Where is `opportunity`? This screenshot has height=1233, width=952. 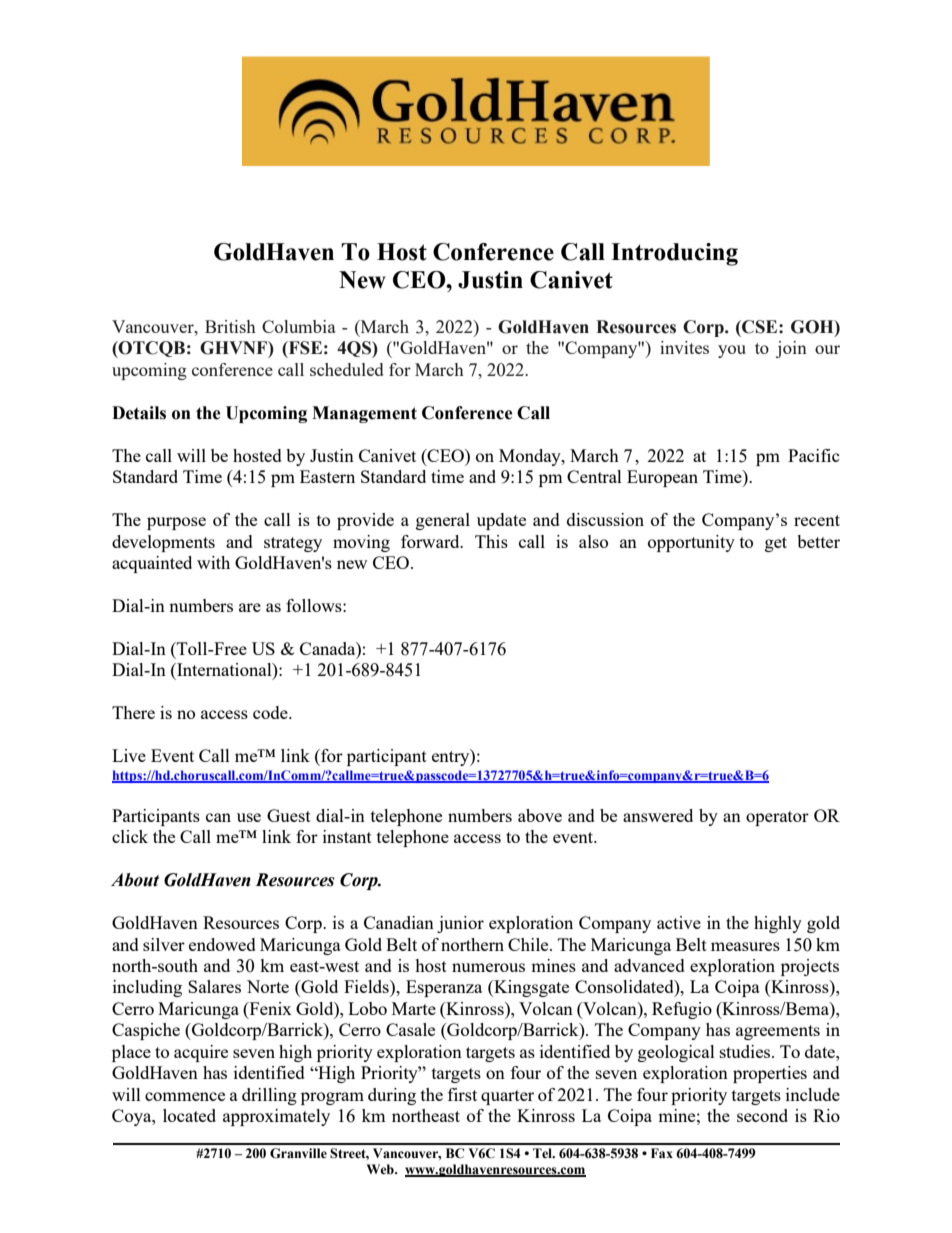 opportunity is located at coordinates (691, 543).
